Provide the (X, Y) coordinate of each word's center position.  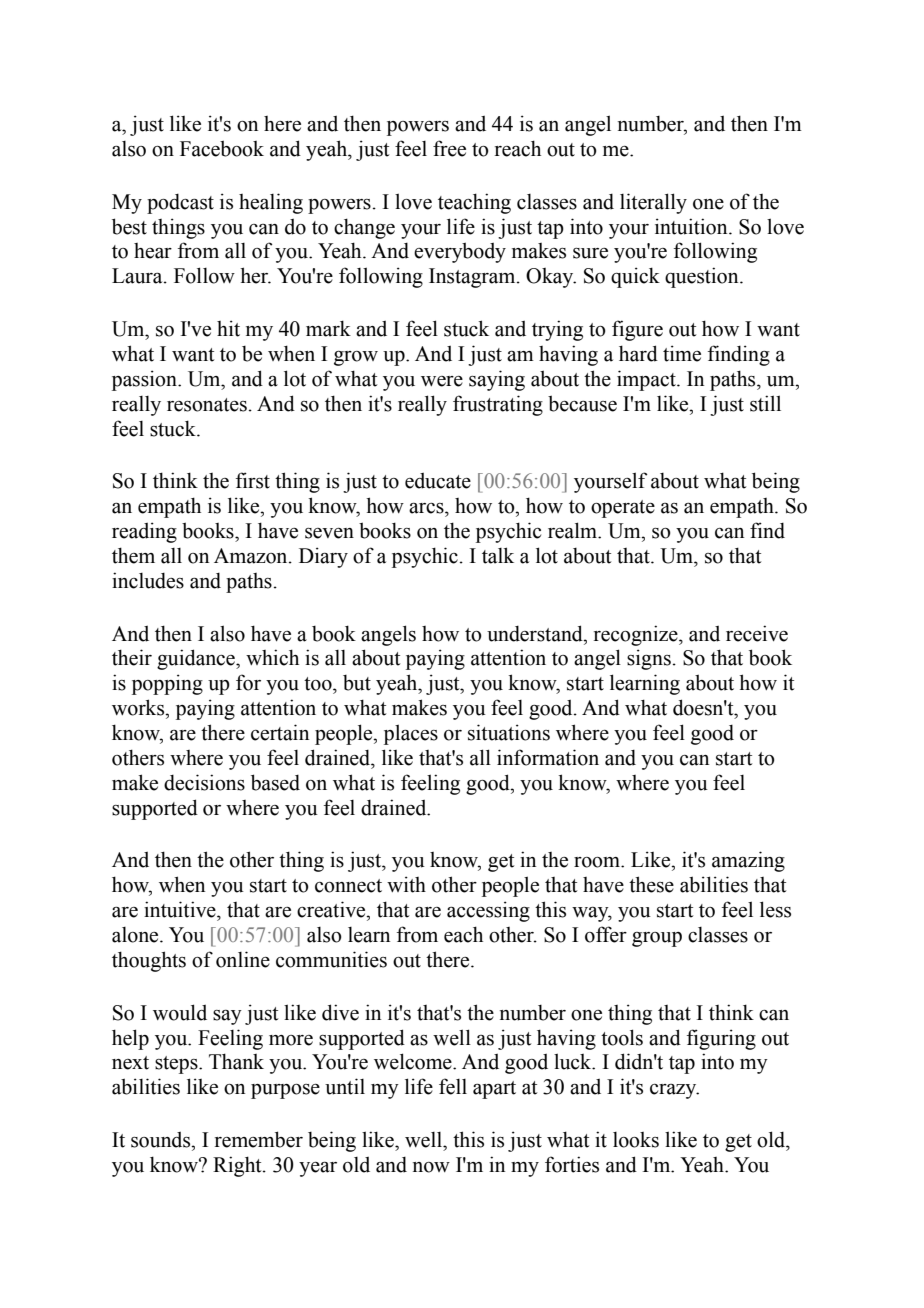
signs (649, 659)
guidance (197, 659)
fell (453, 1086)
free (449, 148)
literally (653, 203)
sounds (162, 1140)
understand (536, 633)
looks (636, 1140)
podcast (180, 204)
